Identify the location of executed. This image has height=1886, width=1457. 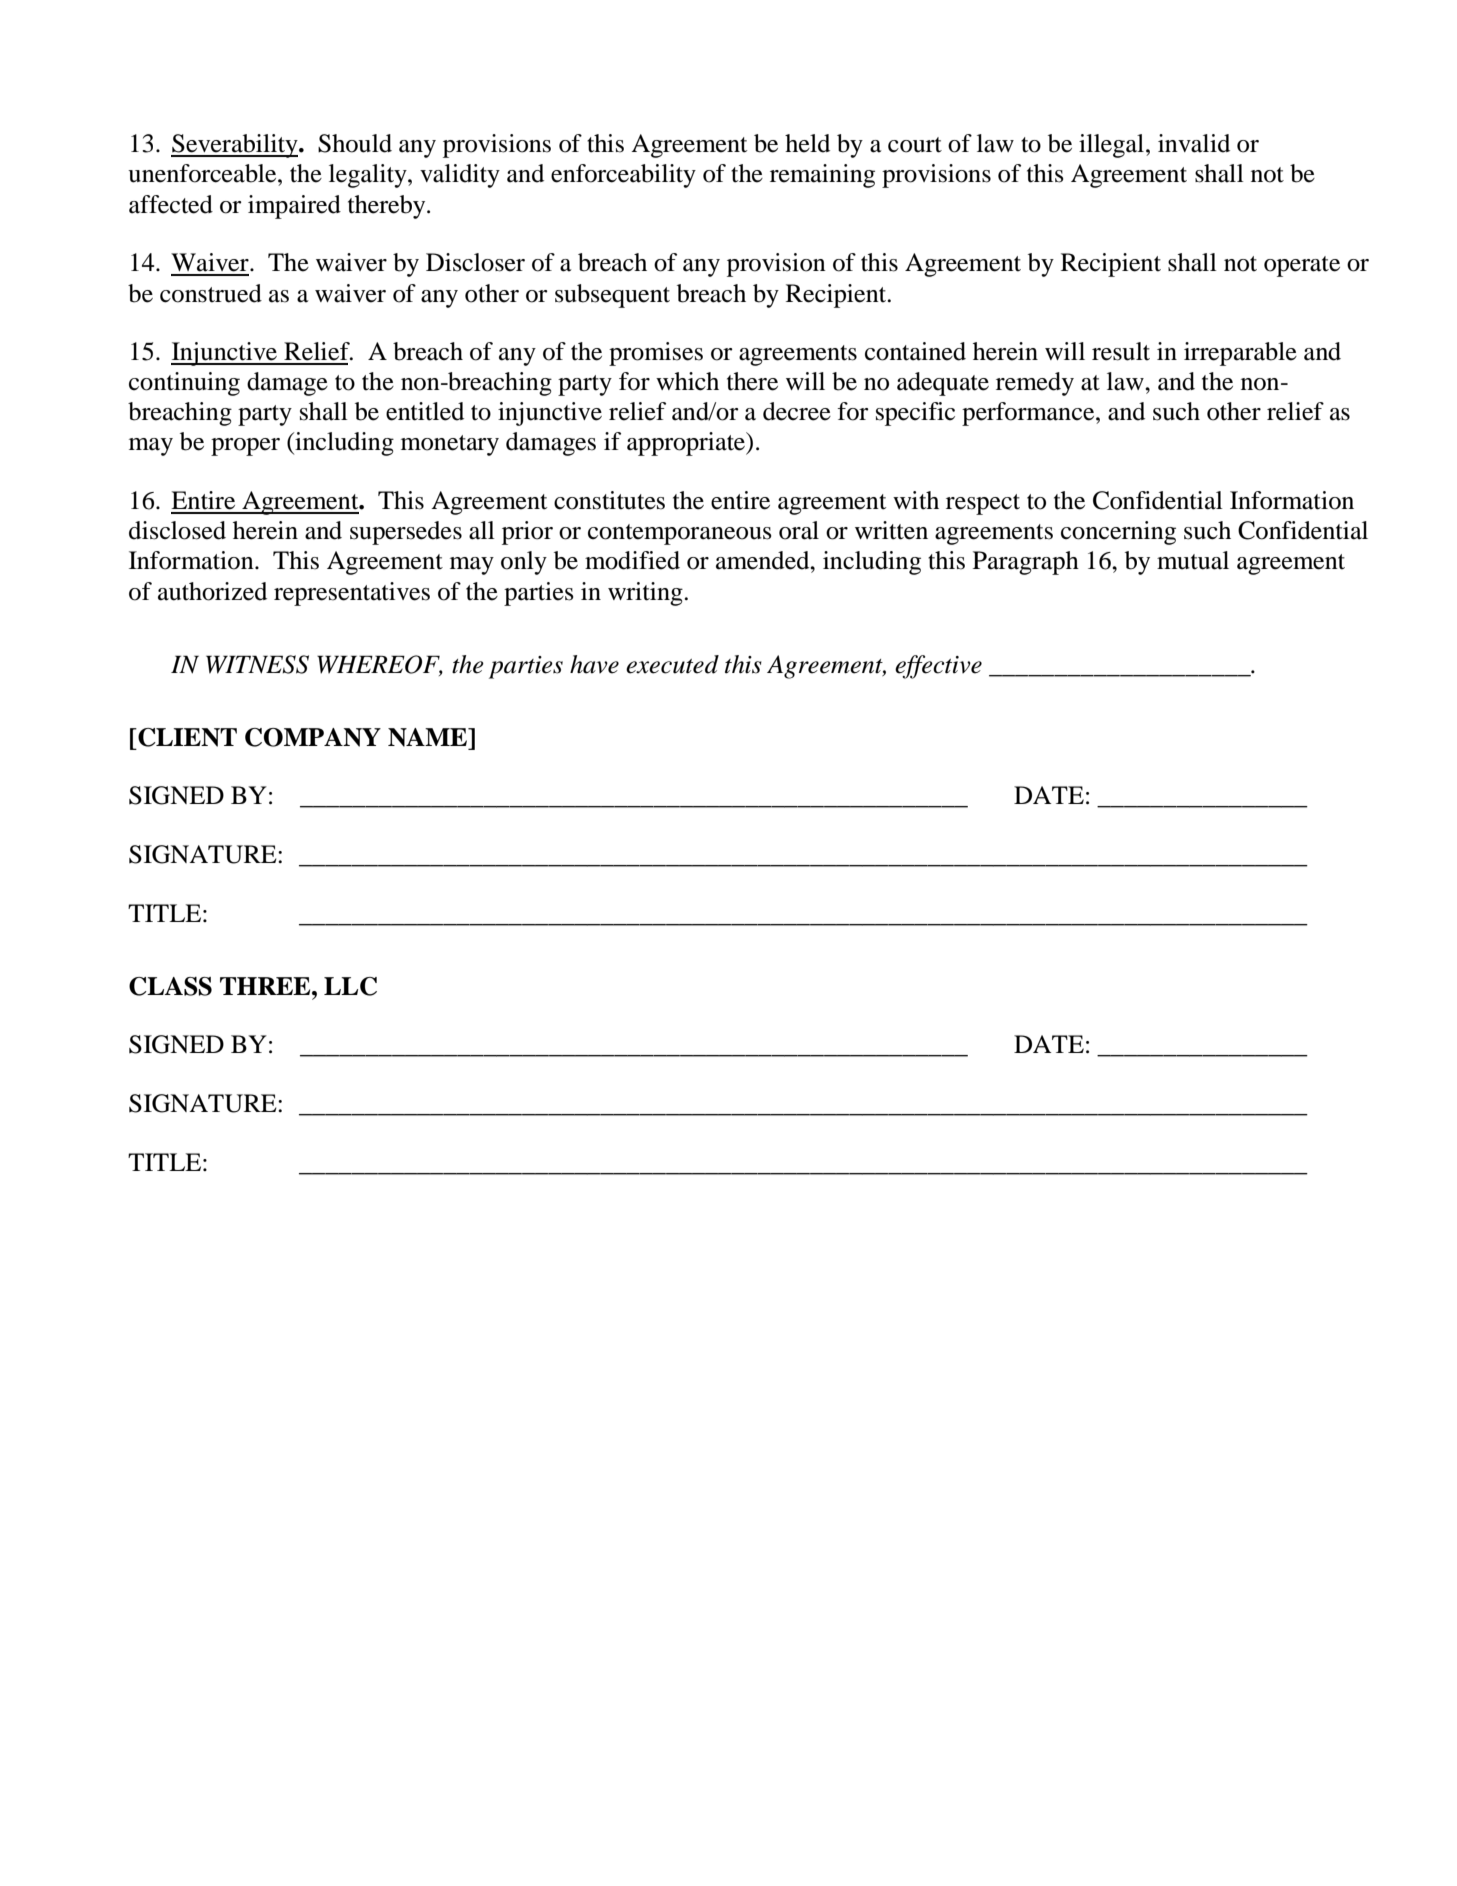
(672, 664).
